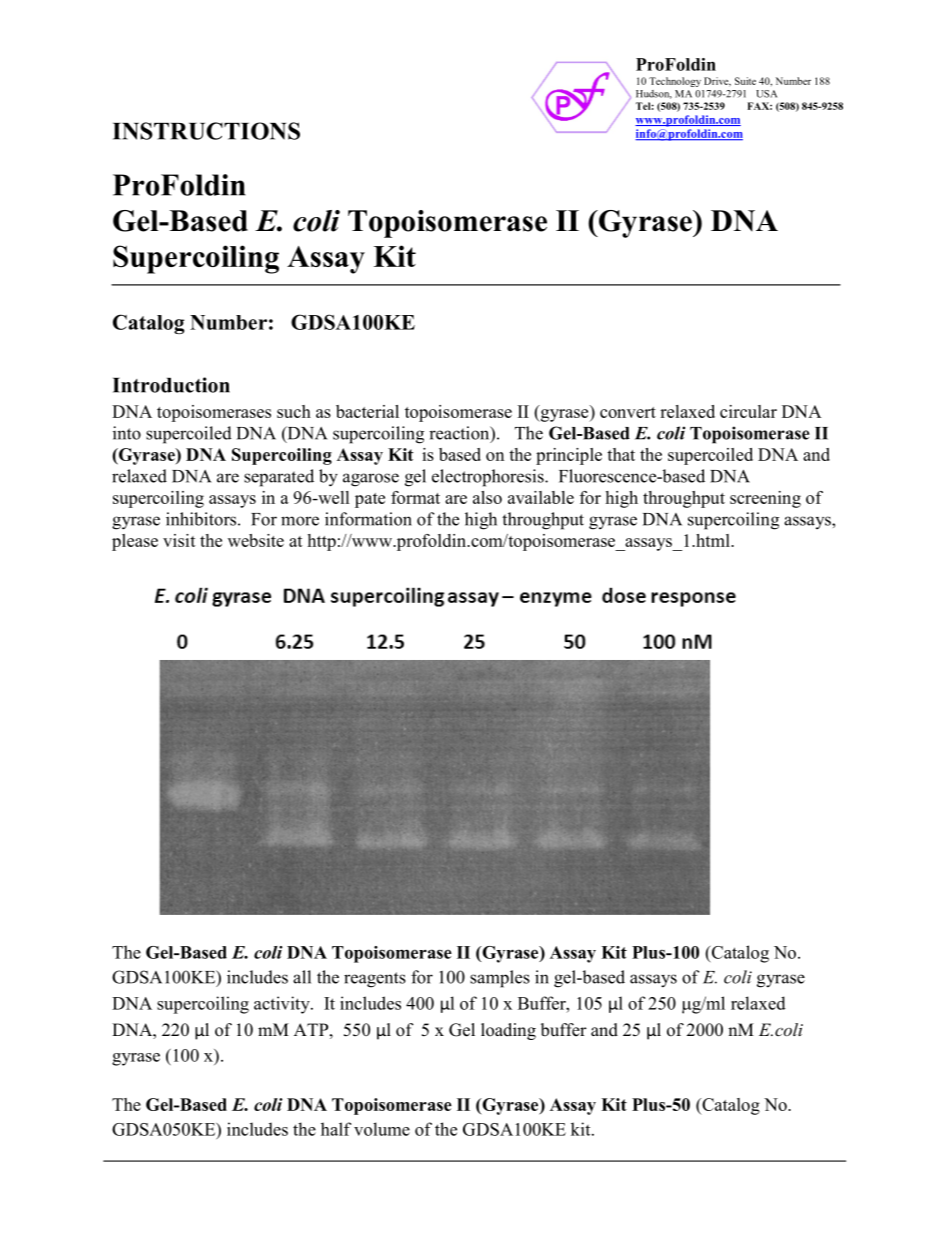  What do you see at coordinates (654, 94) in the screenshot?
I see `Hudson` at bounding box center [654, 94].
